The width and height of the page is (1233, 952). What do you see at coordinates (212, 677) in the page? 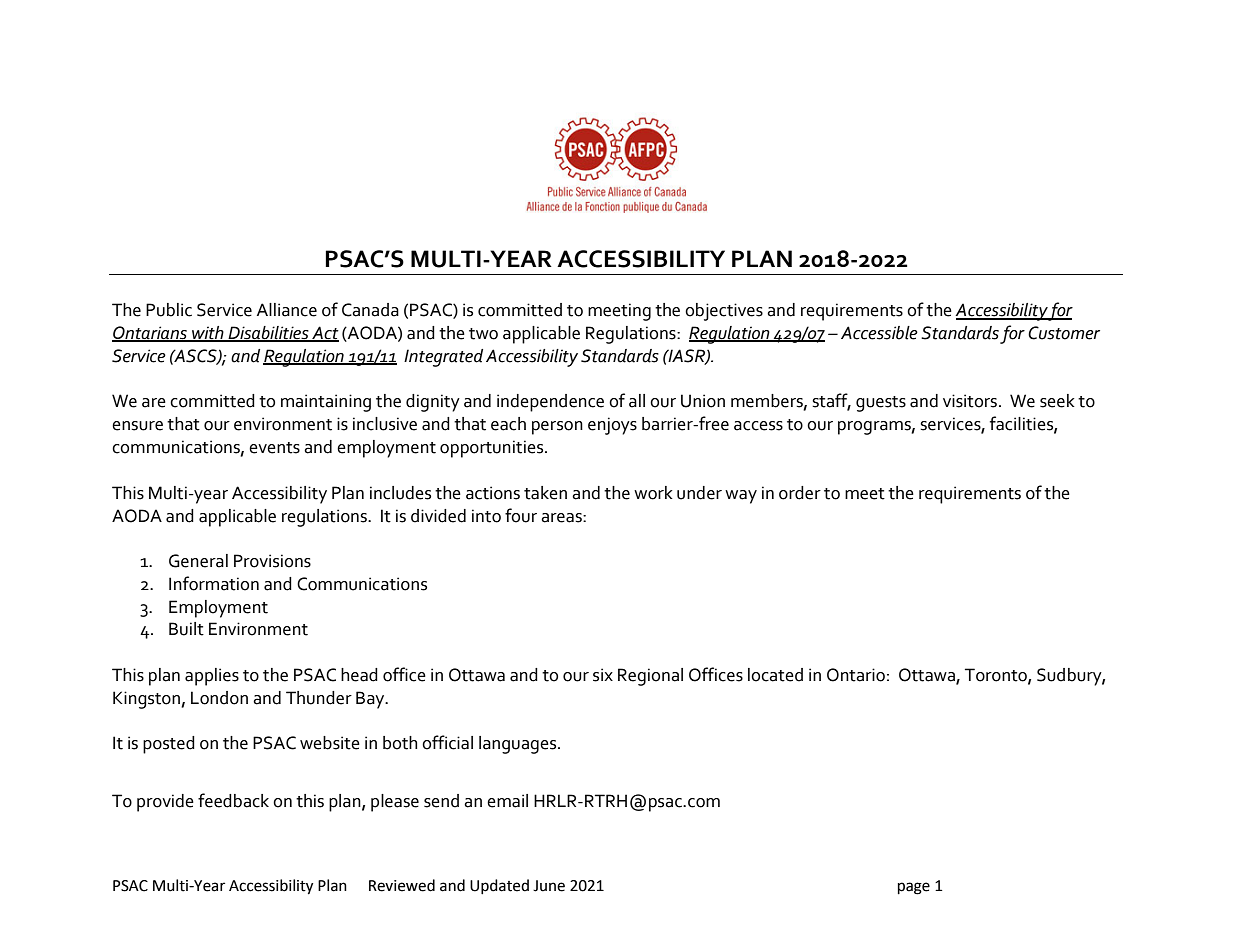
I see `applies` at bounding box center [212, 677].
